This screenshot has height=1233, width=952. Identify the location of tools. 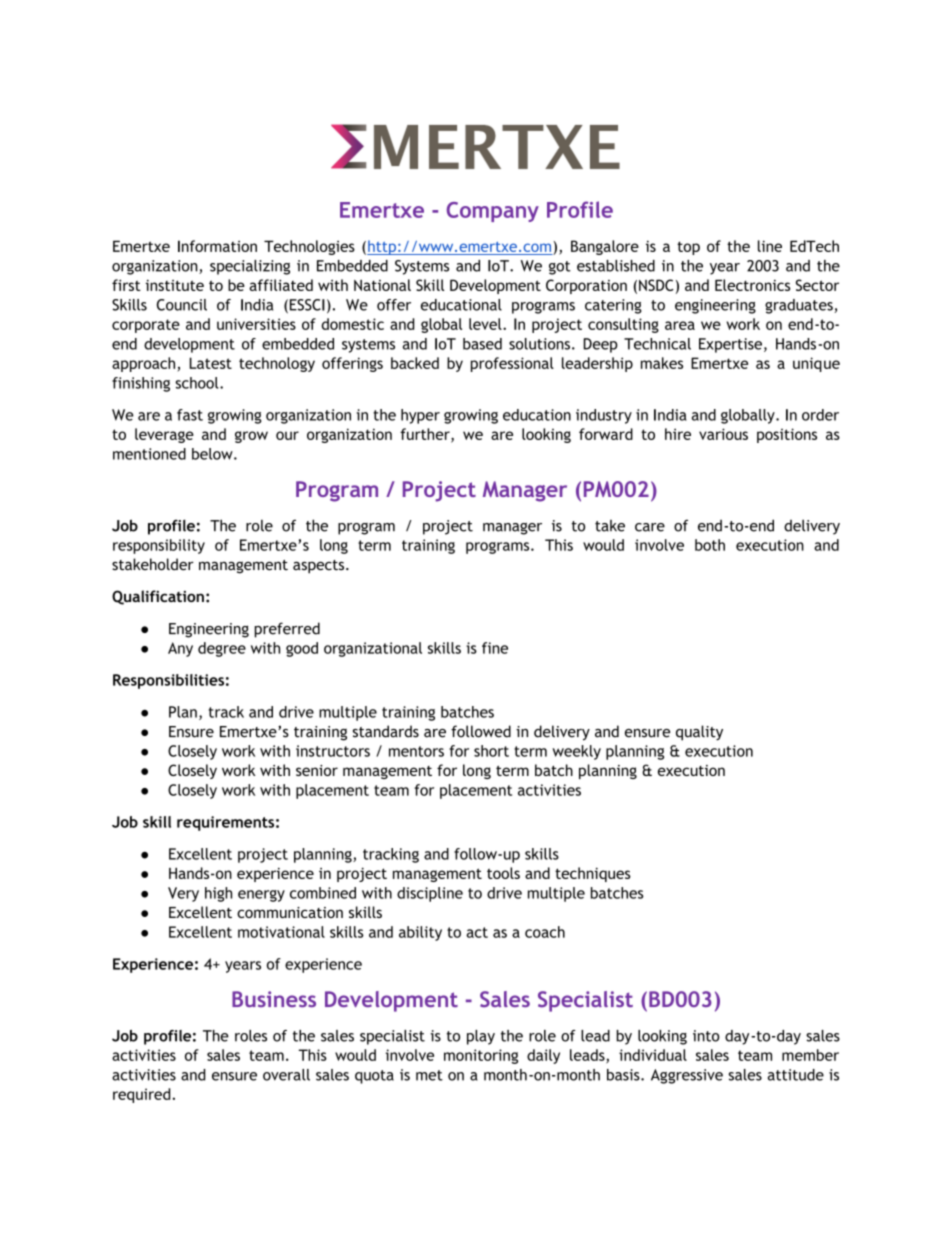
(503, 873).
